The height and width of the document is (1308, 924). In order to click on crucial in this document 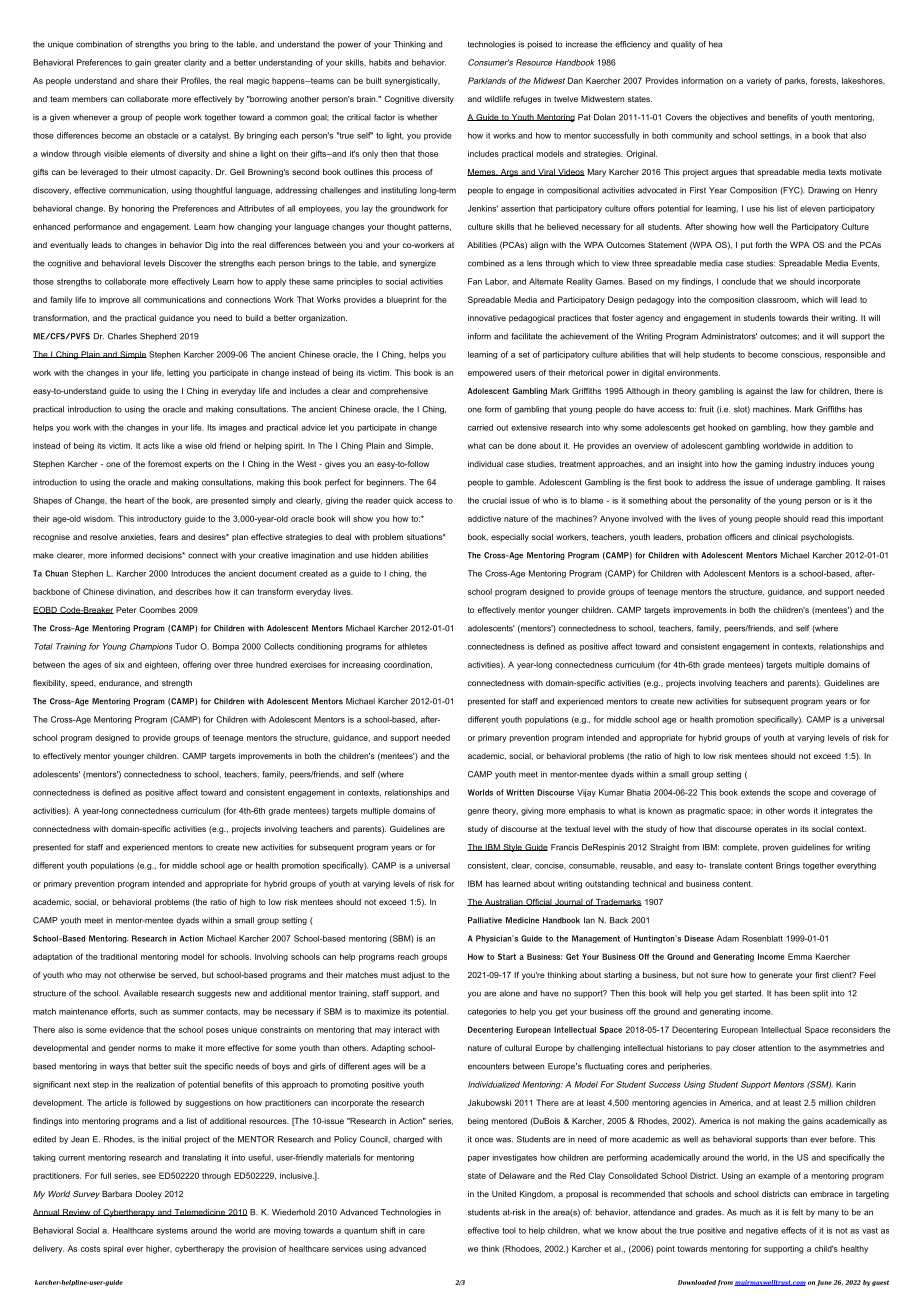, I will do `click(494, 500)`.
